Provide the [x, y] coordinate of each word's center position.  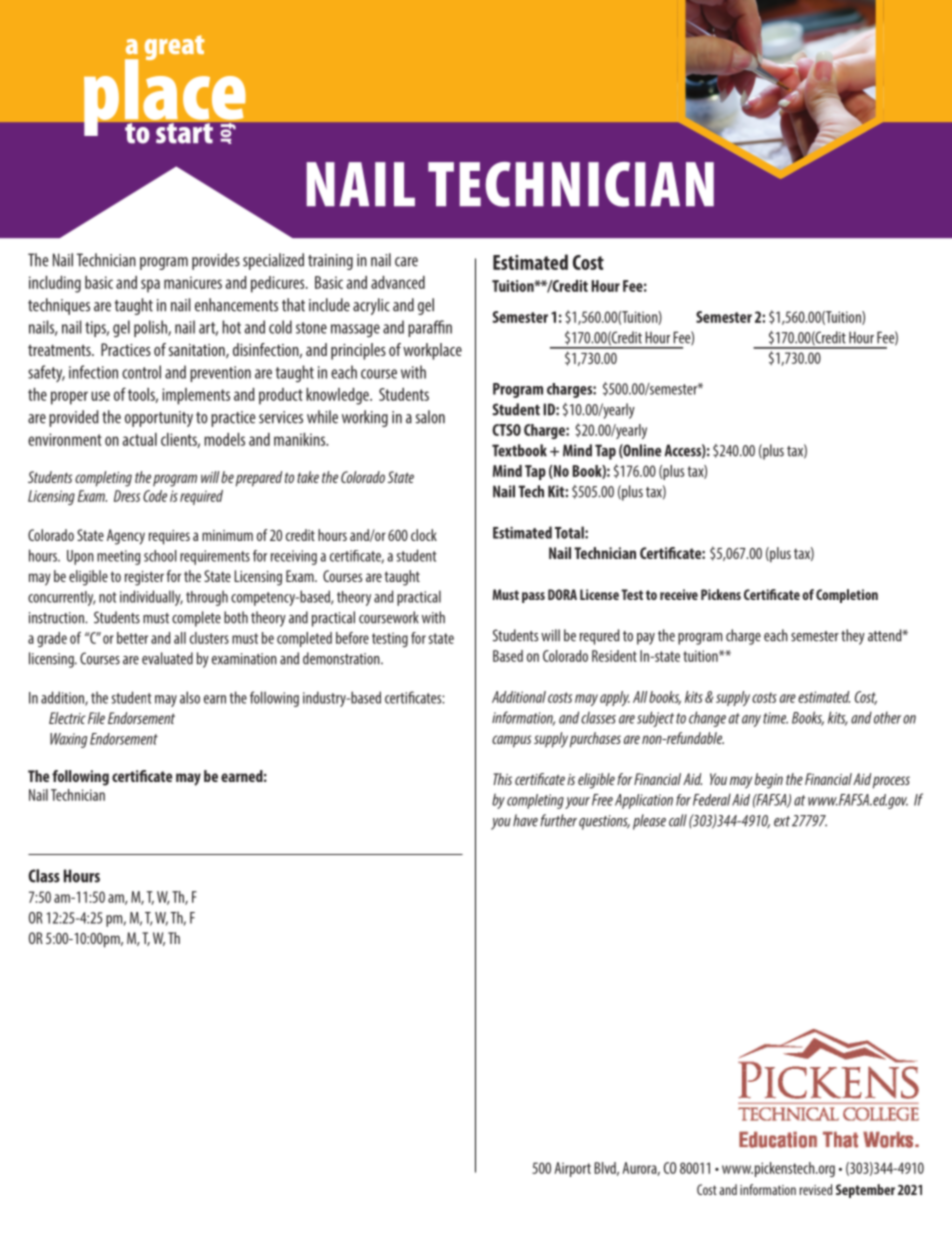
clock [424, 535]
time [775, 718]
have [525, 820]
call [678, 820]
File [96, 718]
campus [511, 741]
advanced [398, 282]
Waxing [68, 740]
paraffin [430, 328]
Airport [573, 1169]
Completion [847, 596]
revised [816, 1189]
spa [150, 286]
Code [155, 496]
